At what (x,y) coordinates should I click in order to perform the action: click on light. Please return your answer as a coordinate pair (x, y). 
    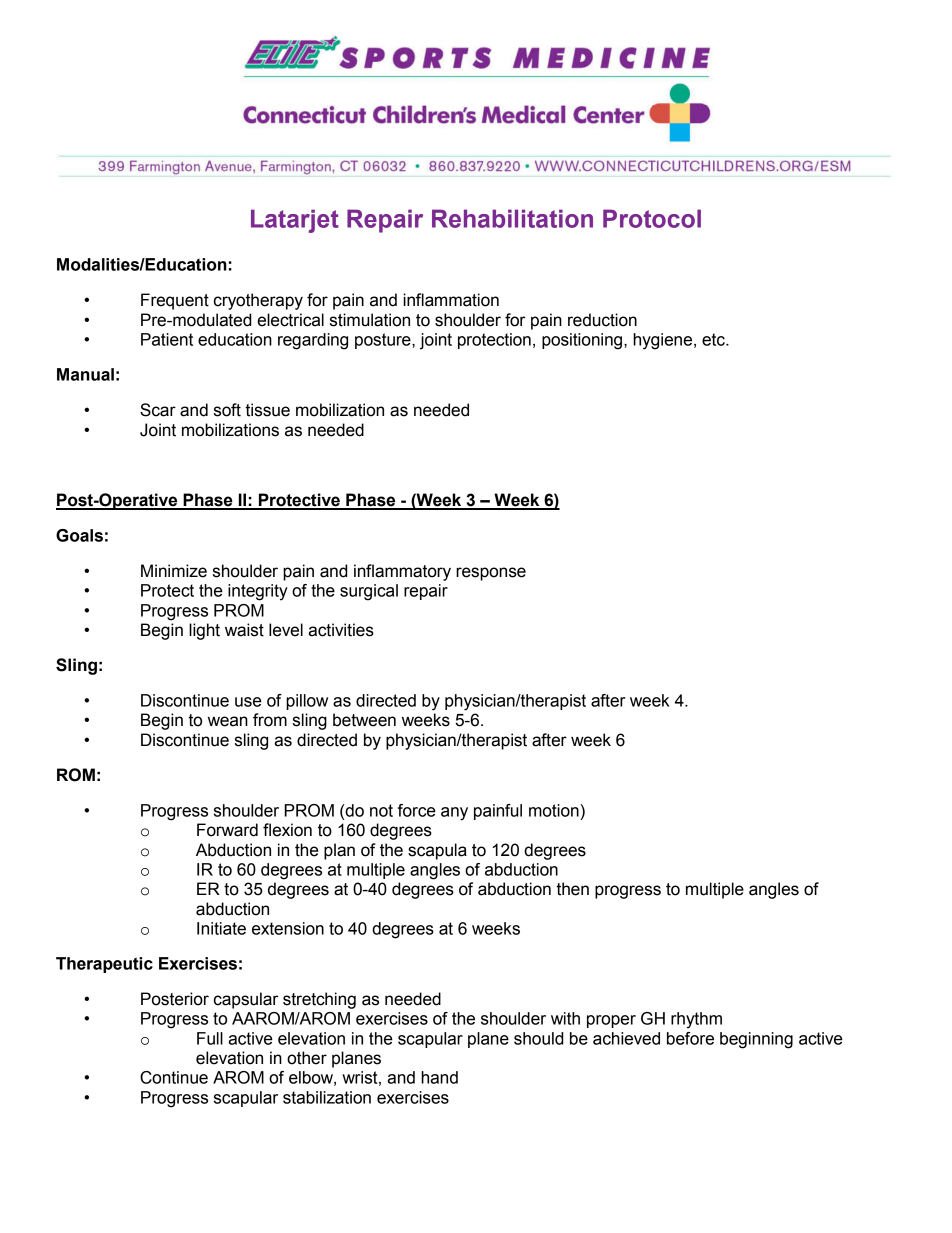
    Looking at the image, I should click on (204, 631).
